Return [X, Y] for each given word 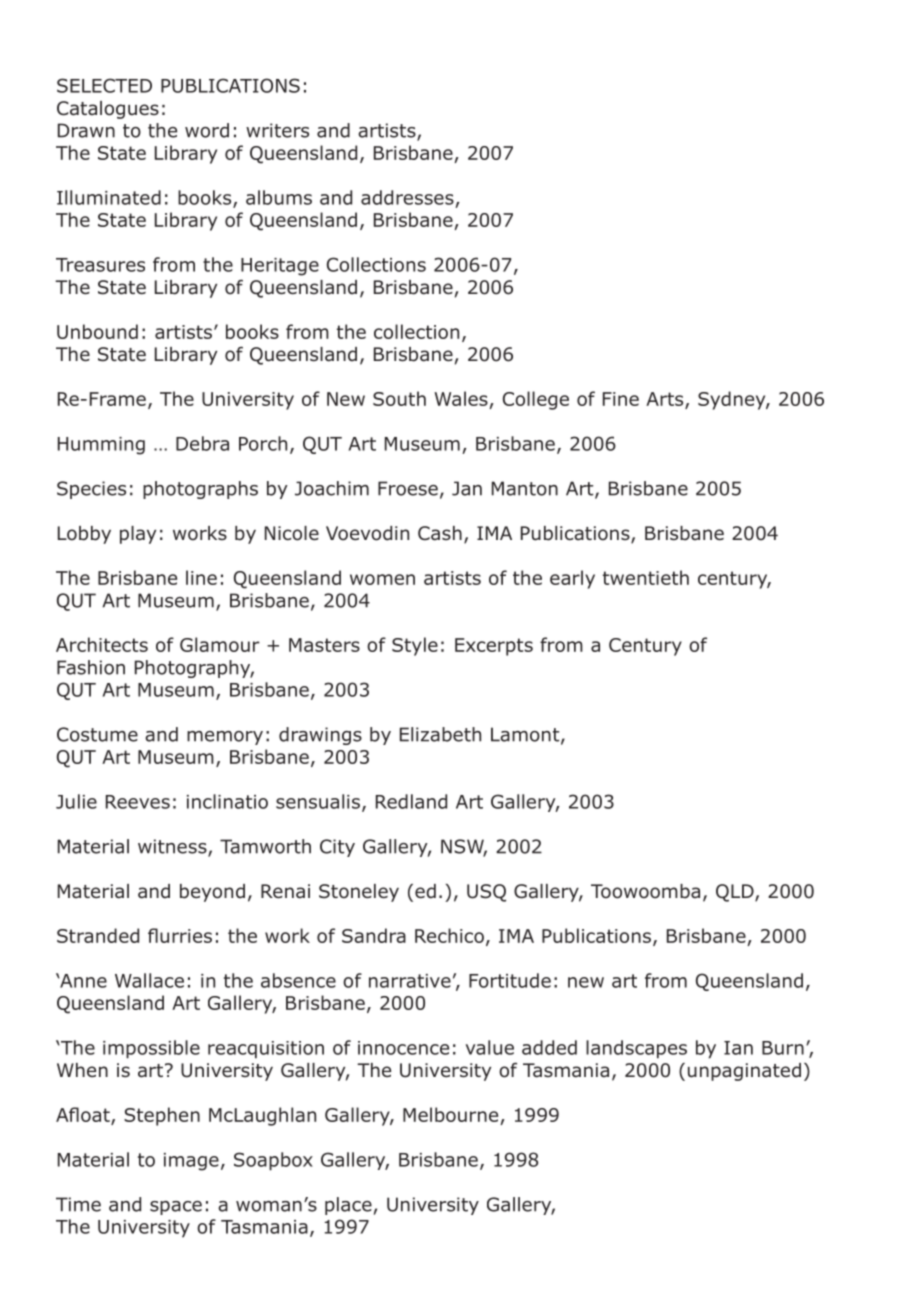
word [207, 130]
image [191, 1162]
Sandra [374, 935]
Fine [621, 399]
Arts [666, 400]
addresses [407, 197]
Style [415, 646]
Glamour [220, 644]
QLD [736, 893]
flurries [180, 935]
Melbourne [450, 1114]
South [399, 398]
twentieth [646, 577]
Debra [202, 443]
